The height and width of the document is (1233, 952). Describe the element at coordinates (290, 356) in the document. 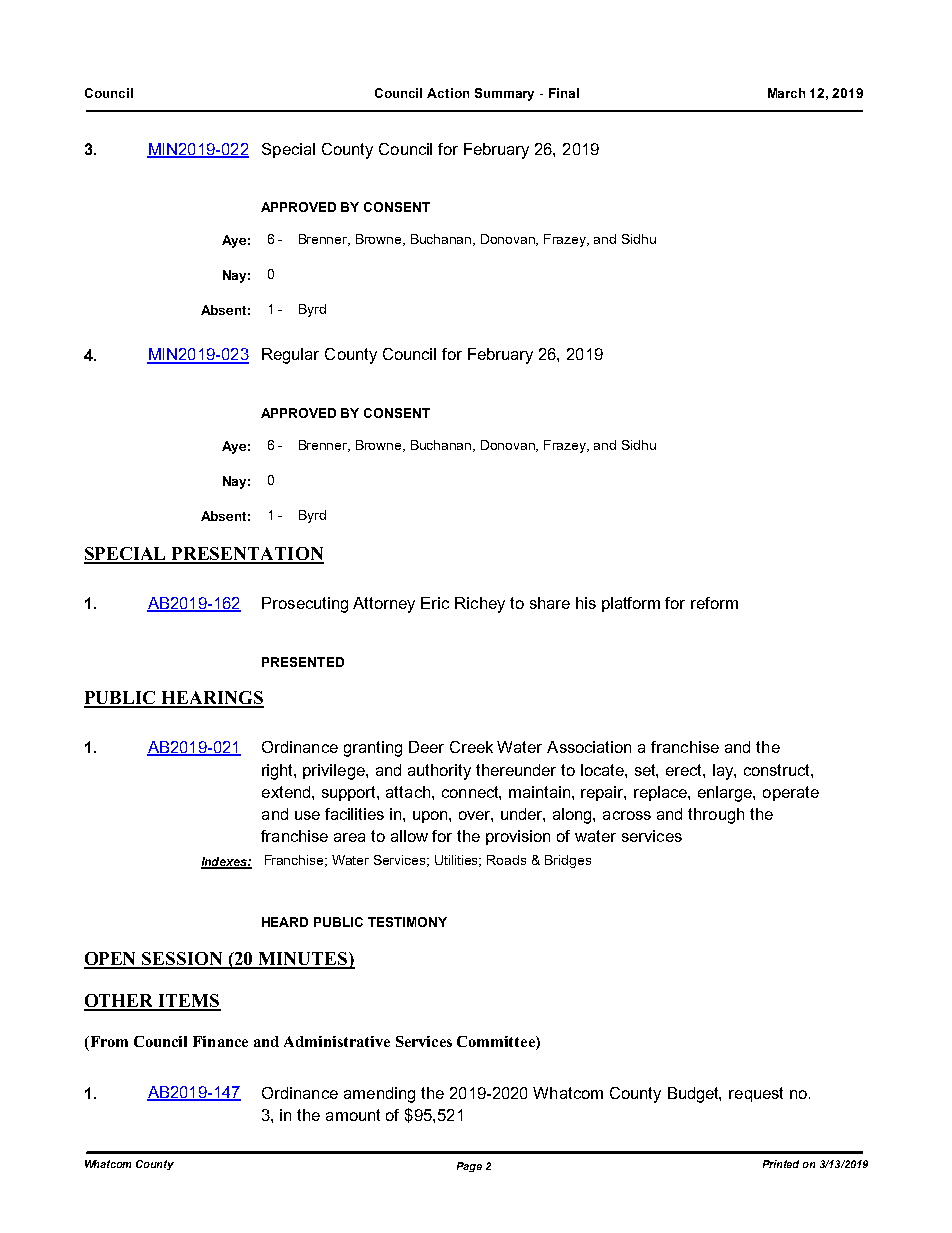

I see `Regular` at that location.
